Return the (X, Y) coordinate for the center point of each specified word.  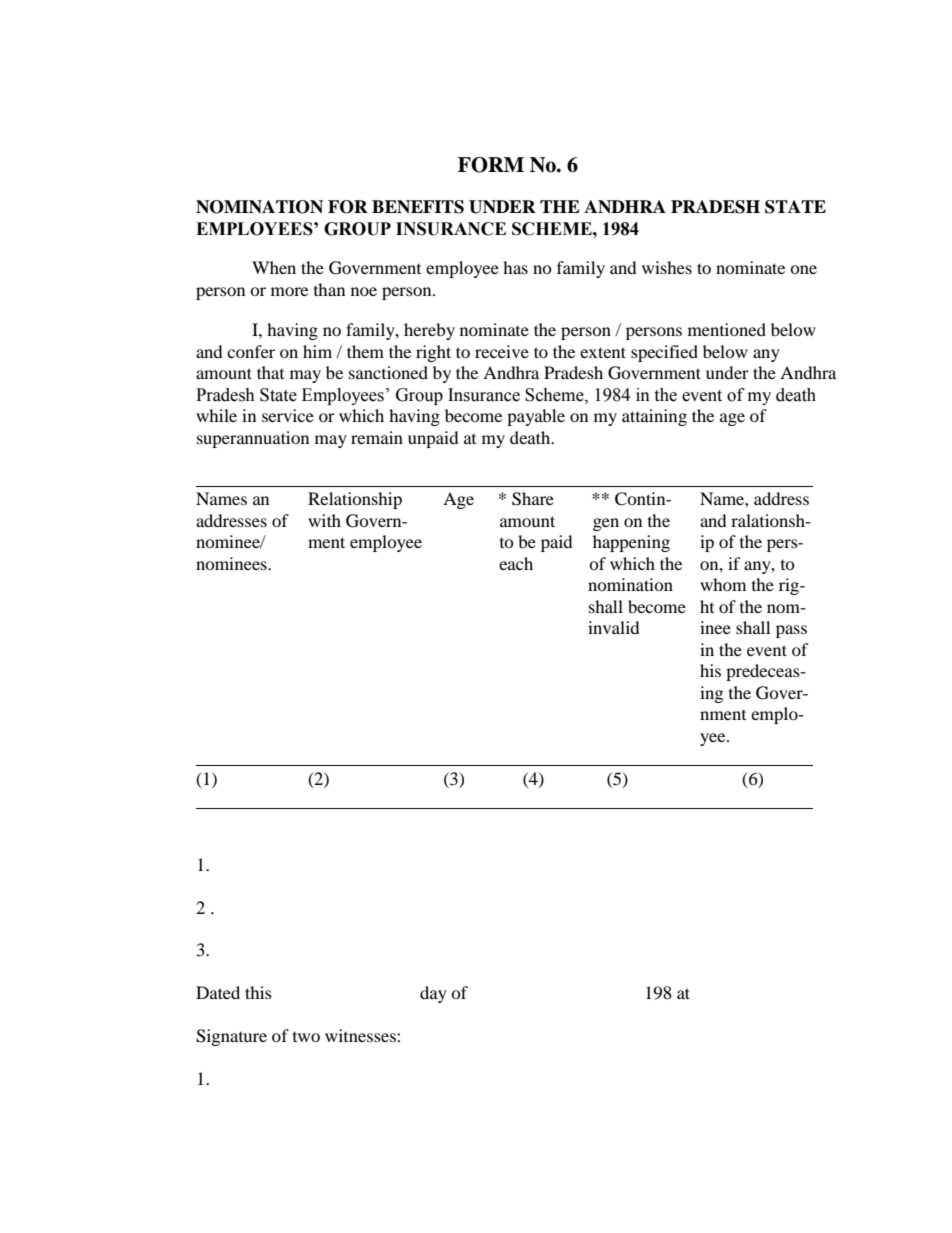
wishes (667, 267)
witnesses (361, 1035)
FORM (491, 165)
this (258, 992)
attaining (654, 417)
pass (791, 631)
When (274, 267)
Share (533, 499)
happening (631, 543)
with (324, 520)
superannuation (253, 439)
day (433, 994)
